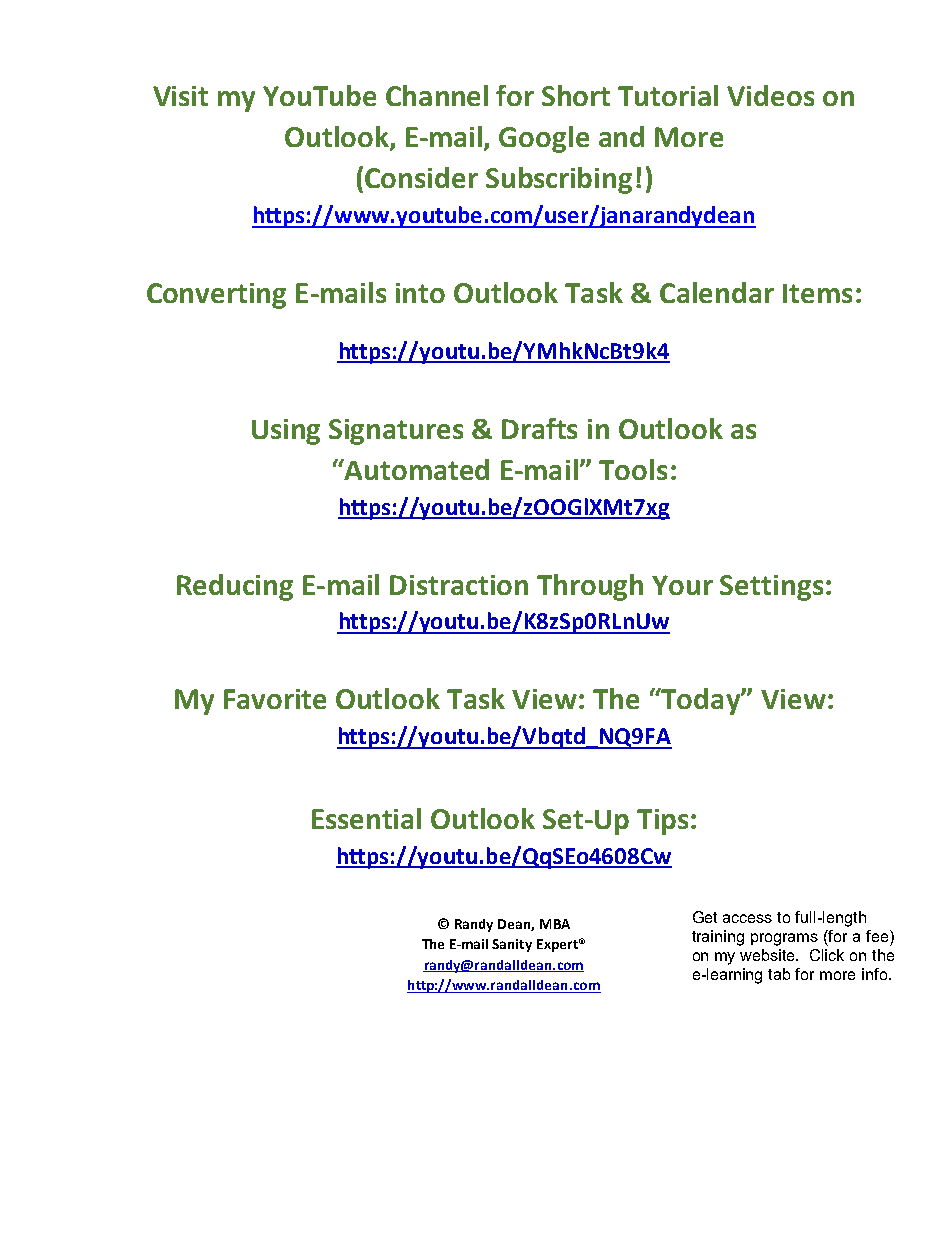 The image size is (952, 1233). Describe the element at coordinates (770, 95) in the screenshot. I see `Videos` at that location.
